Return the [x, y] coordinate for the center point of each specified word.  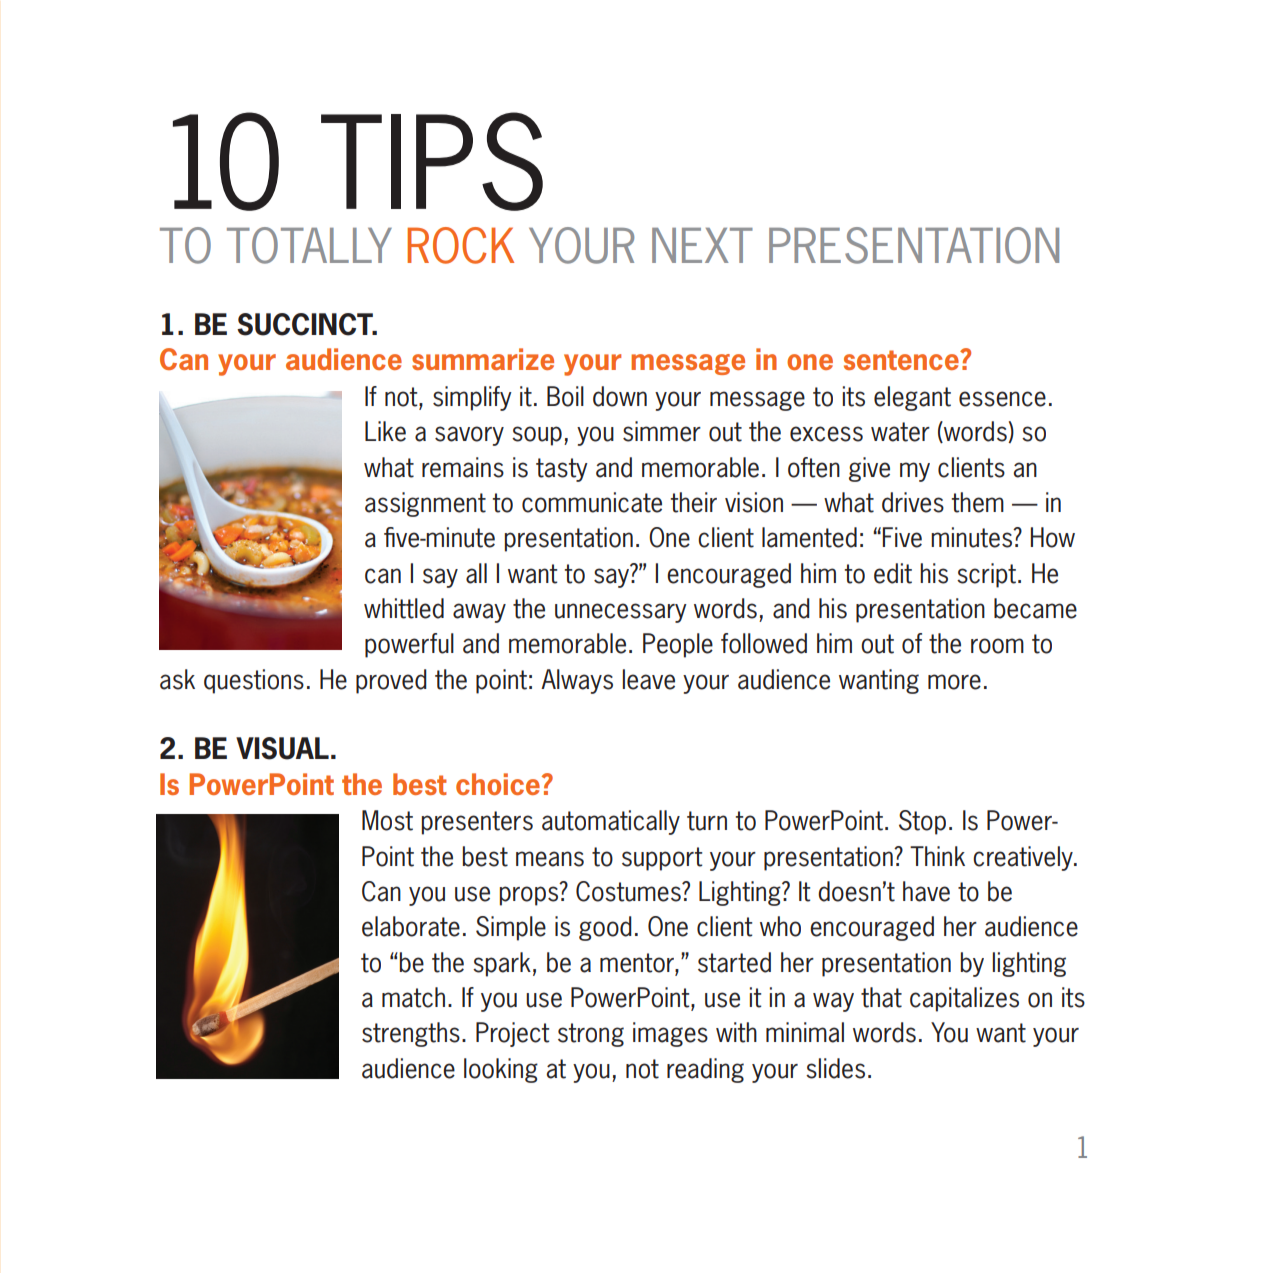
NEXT [702, 245]
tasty [562, 470]
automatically [611, 822]
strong [591, 1035]
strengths [411, 1034]
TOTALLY [309, 245]
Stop [922, 822]
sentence [902, 360]
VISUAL [282, 748]
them [977, 502]
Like [385, 431]
